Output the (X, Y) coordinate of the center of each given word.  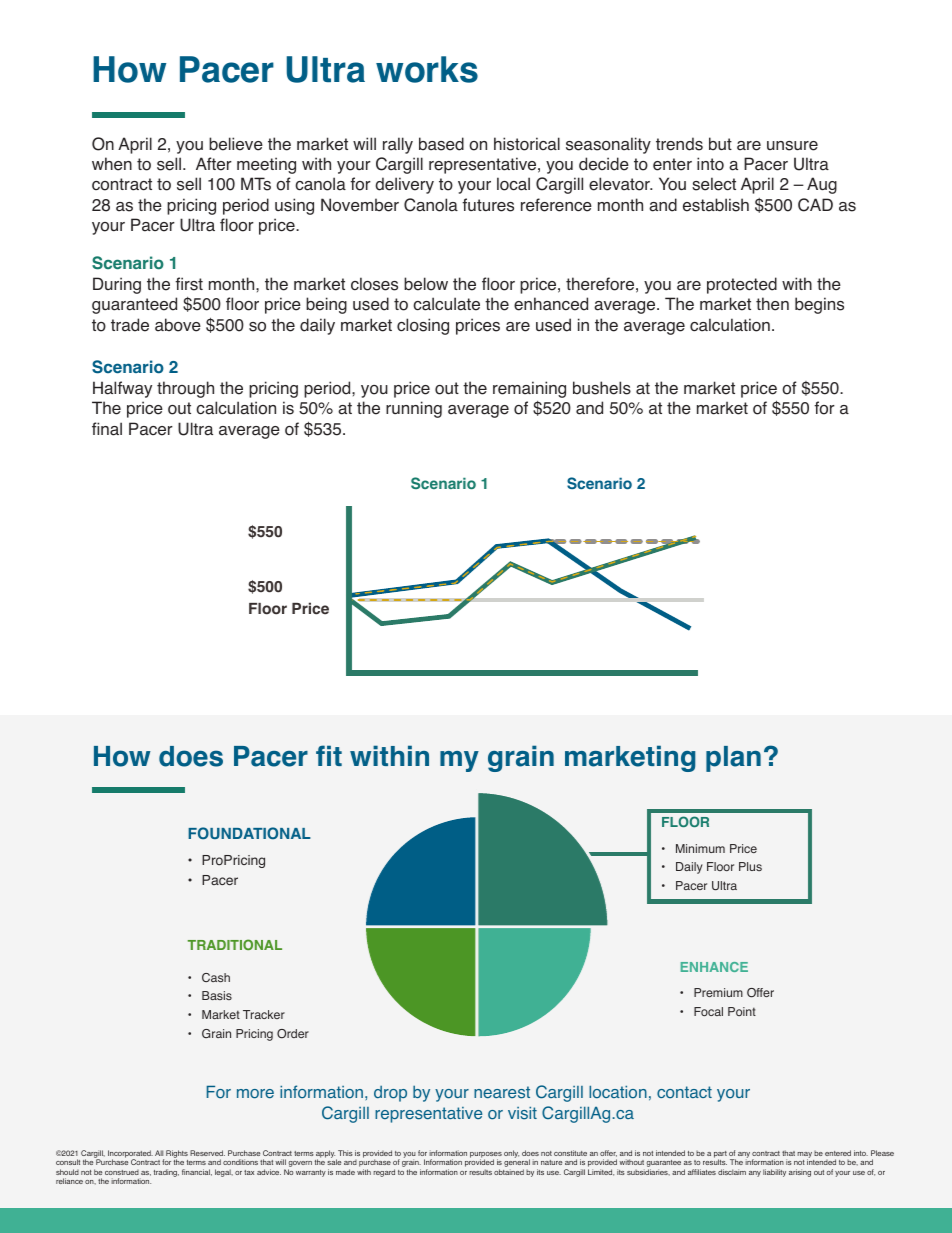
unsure (792, 146)
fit (329, 755)
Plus (750, 866)
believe (236, 144)
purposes (486, 1156)
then (772, 304)
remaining (529, 389)
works (427, 69)
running (414, 409)
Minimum (700, 848)
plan (733, 759)
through (185, 389)
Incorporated (130, 1155)
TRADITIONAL (235, 944)
